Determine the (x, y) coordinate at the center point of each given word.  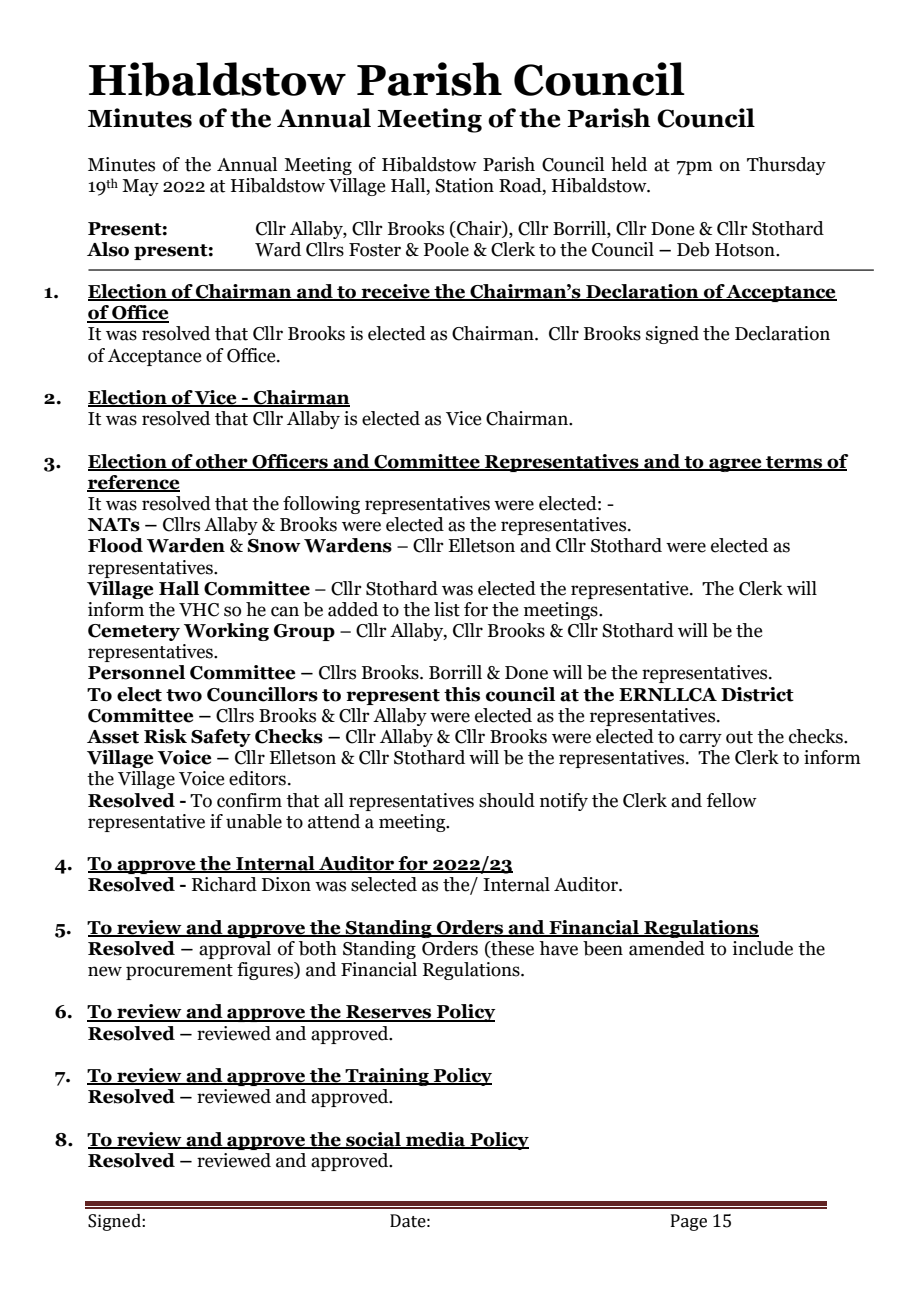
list (447, 609)
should (507, 800)
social (373, 1140)
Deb (693, 249)
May (140, 187)
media (436, 1140)
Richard (224, 884)
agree (735, 465)
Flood (115, 545)
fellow (731, 800)
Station (464, 185)
